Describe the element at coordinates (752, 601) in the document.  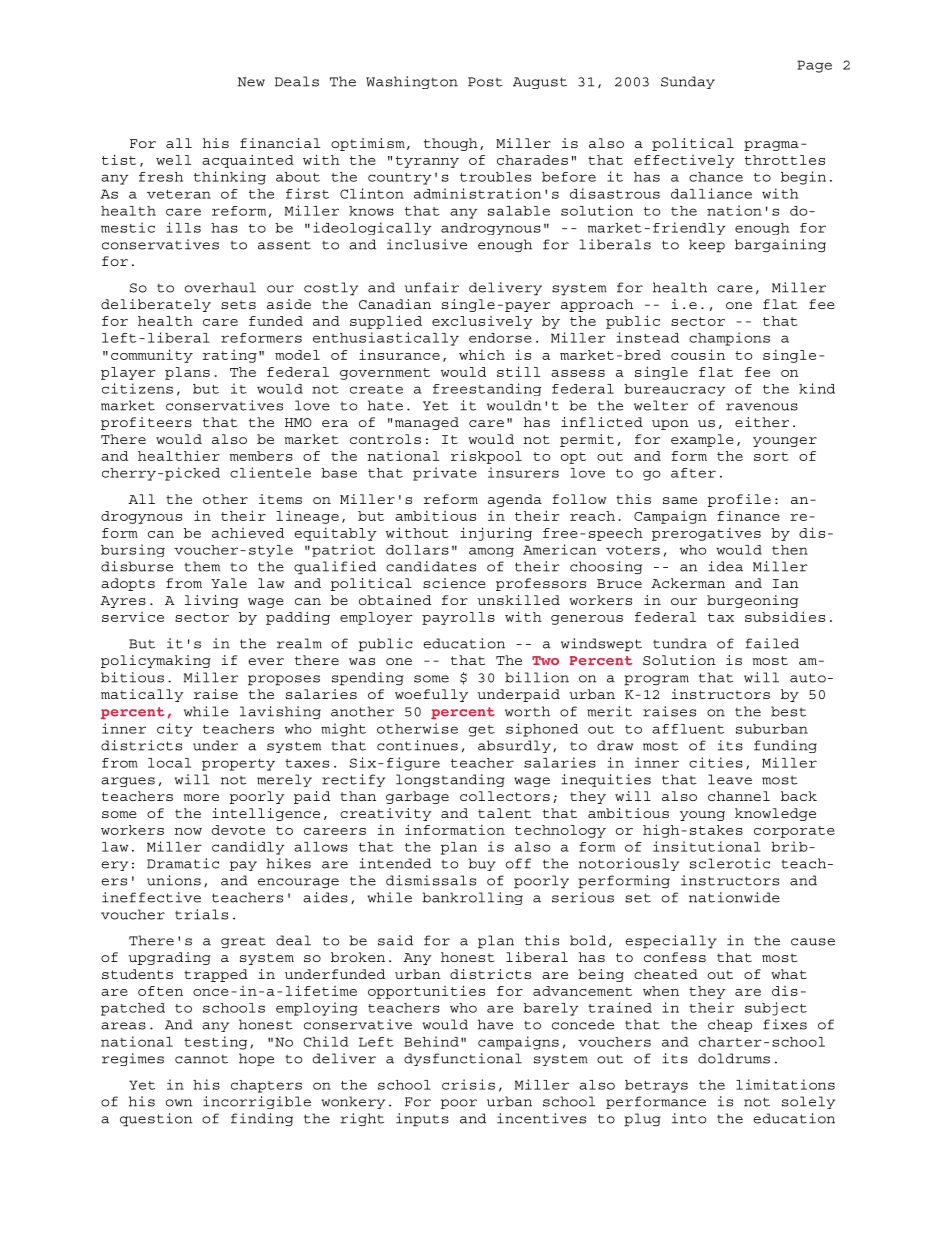
I see `burgeoning` at that location.
